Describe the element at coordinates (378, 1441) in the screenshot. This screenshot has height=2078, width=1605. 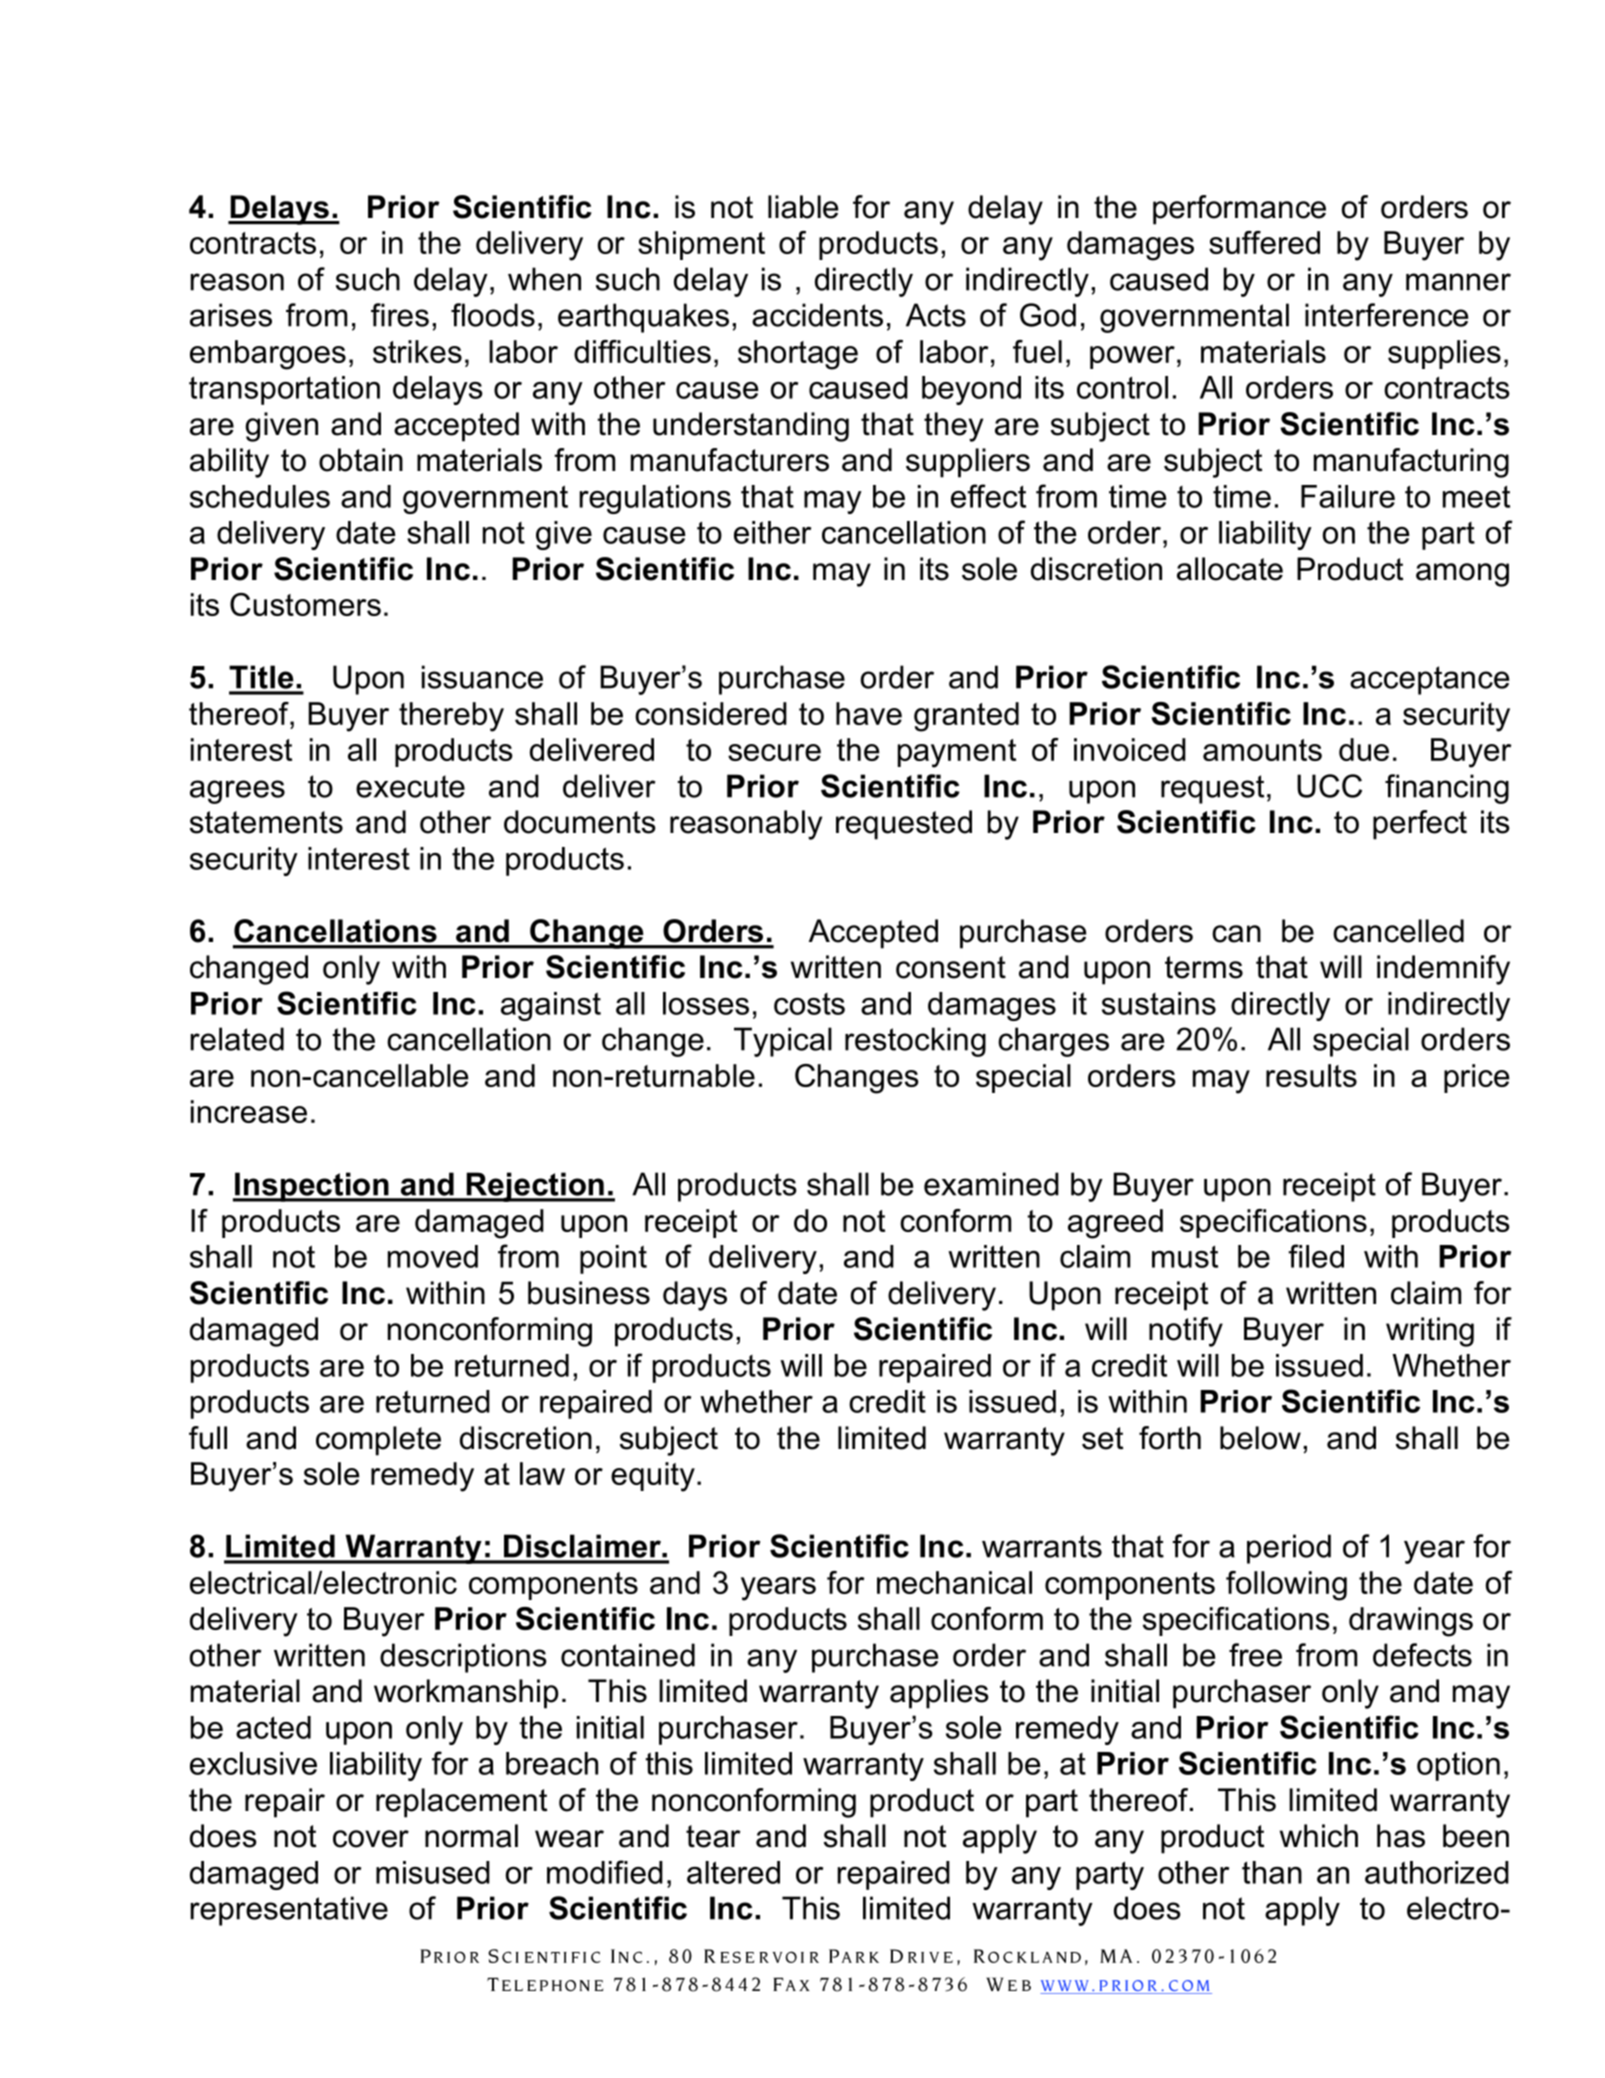
I see `complete` at that location.
